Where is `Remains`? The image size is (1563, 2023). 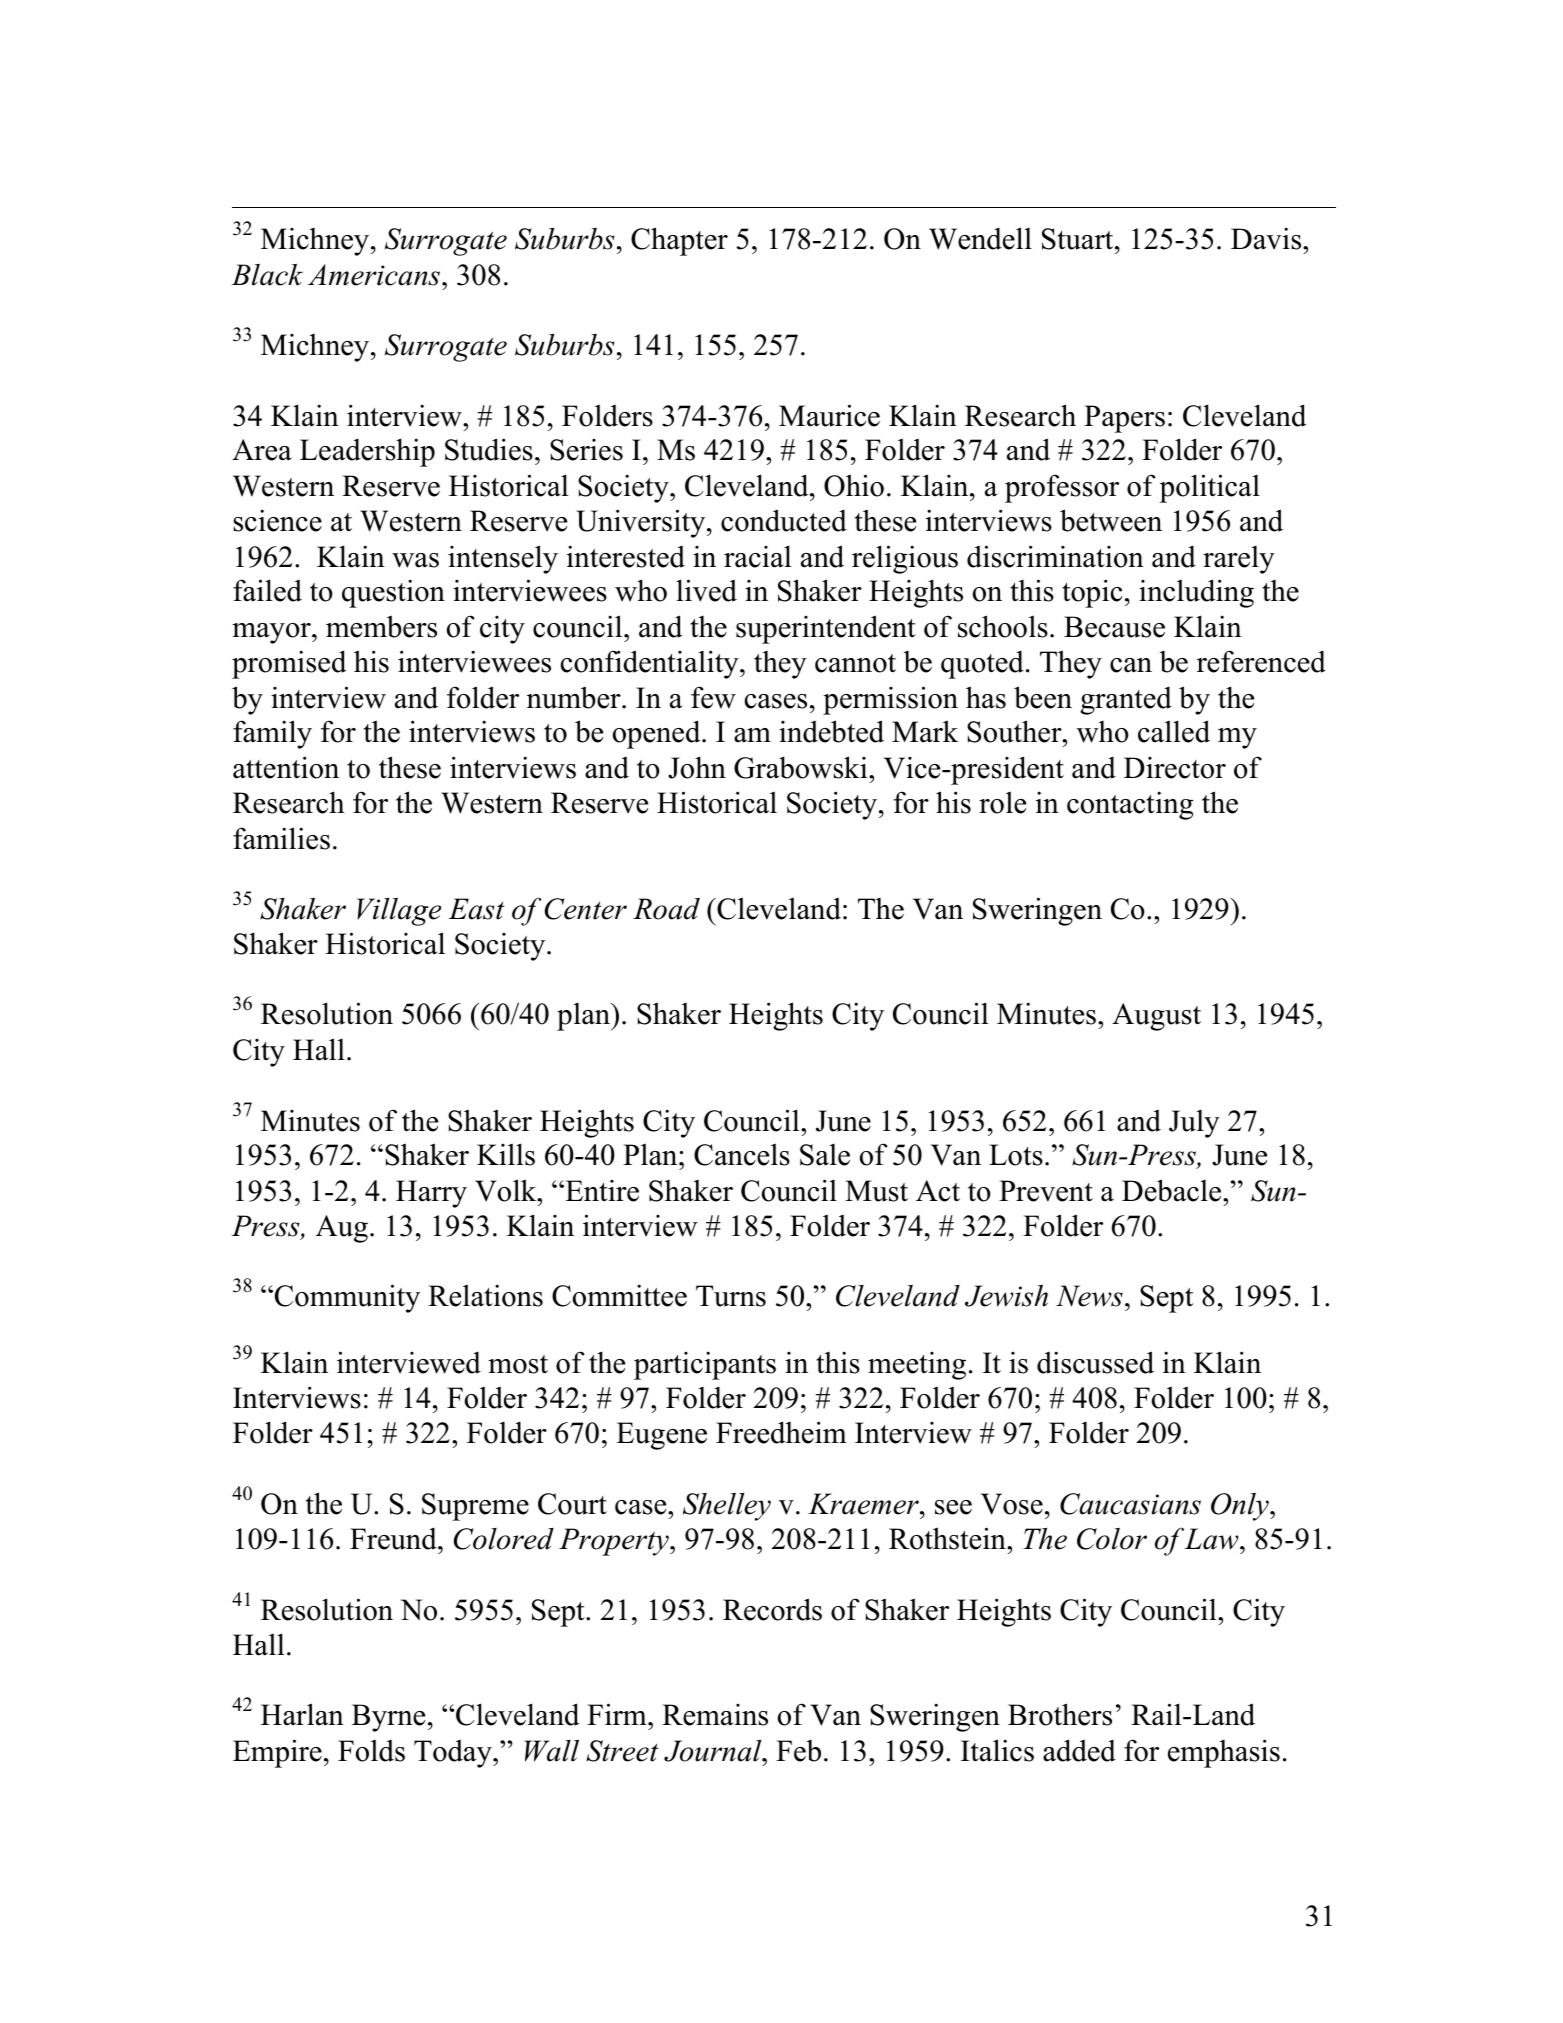 Remains is located at coordinates (715, 1715).
